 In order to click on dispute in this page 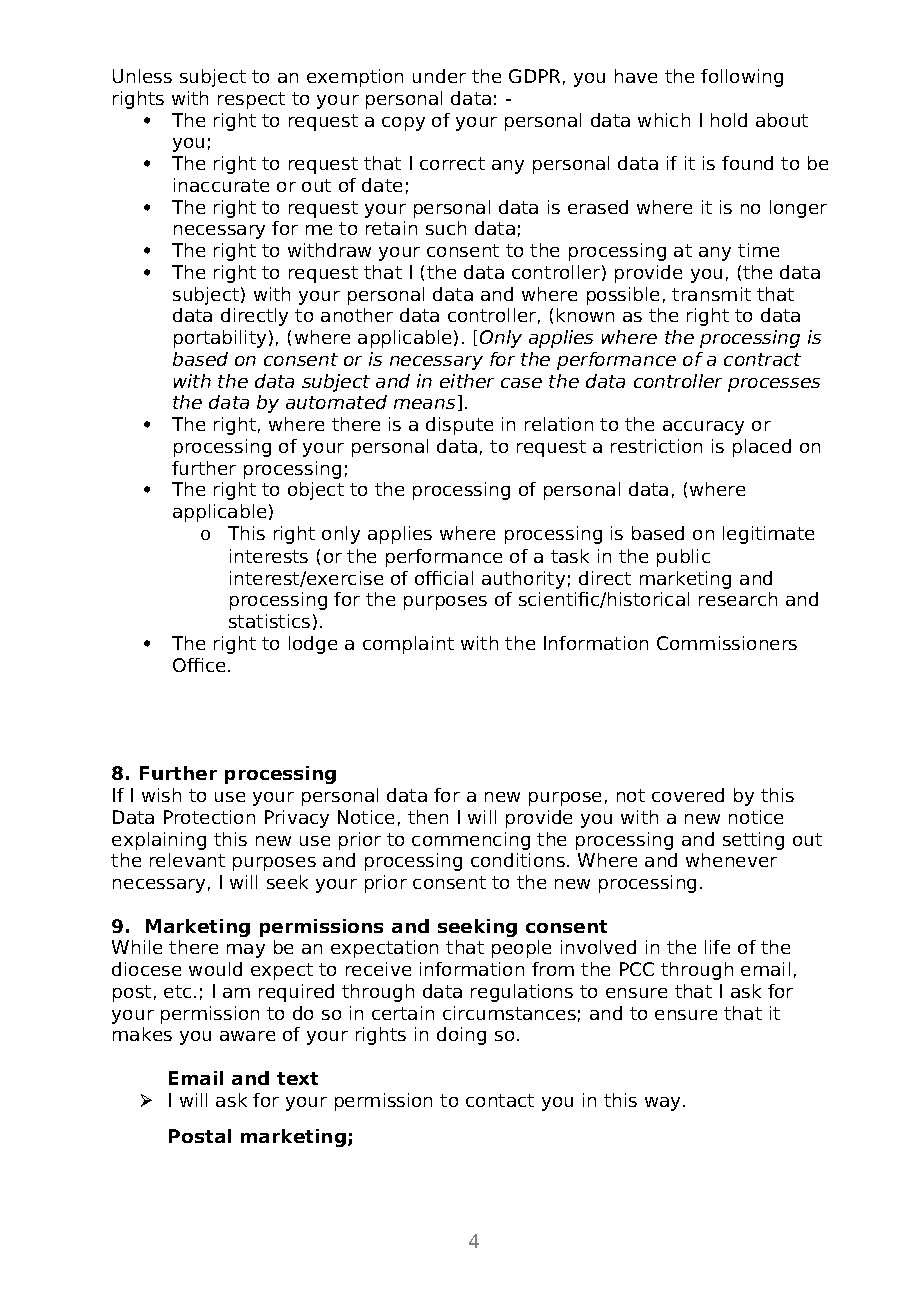, I will do `click(459, 426)`.
